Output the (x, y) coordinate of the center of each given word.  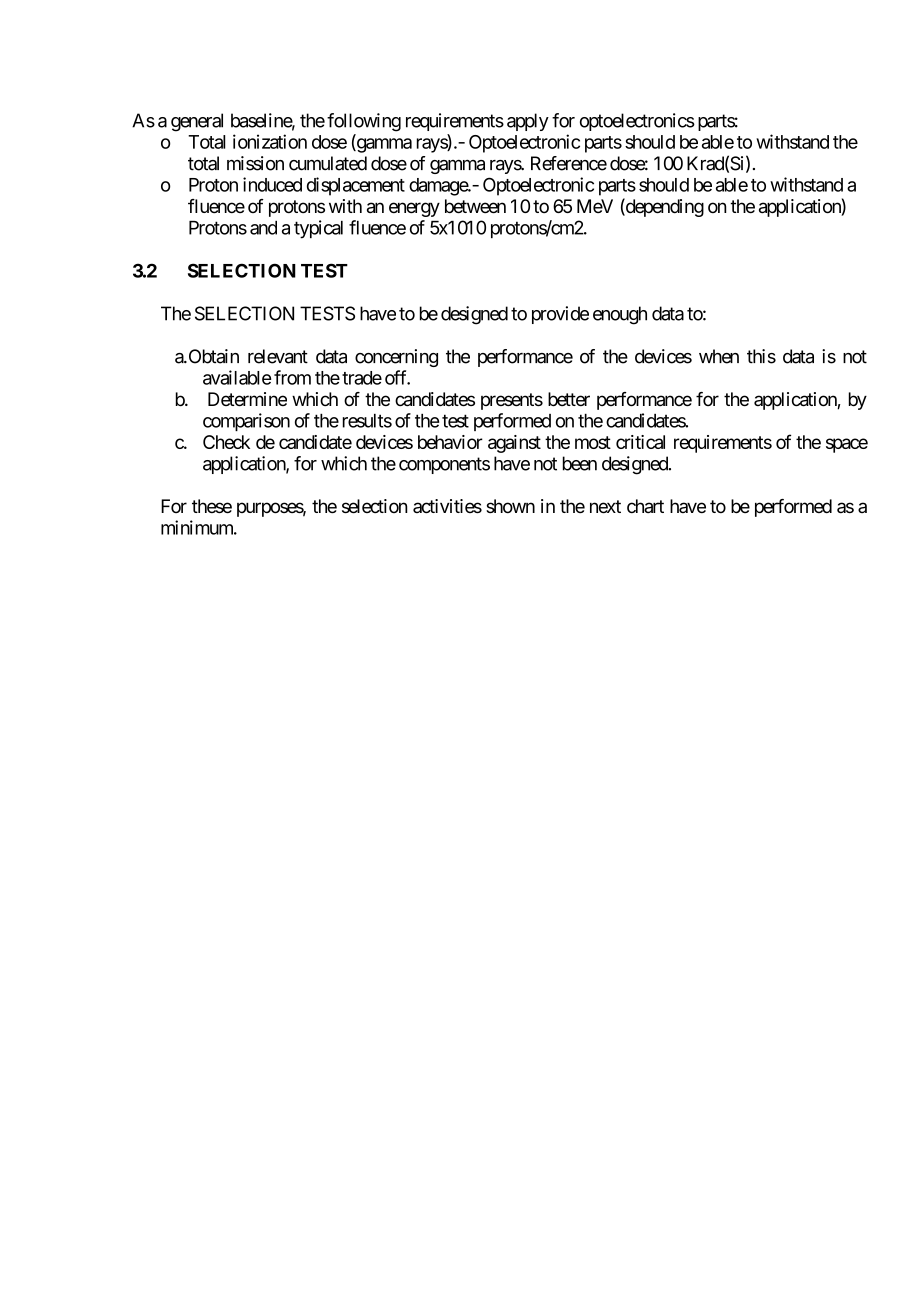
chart (645, 506)
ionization (270, 141)
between (475, 206)
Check (226, 442)
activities (447, 506)
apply (528, 122)
